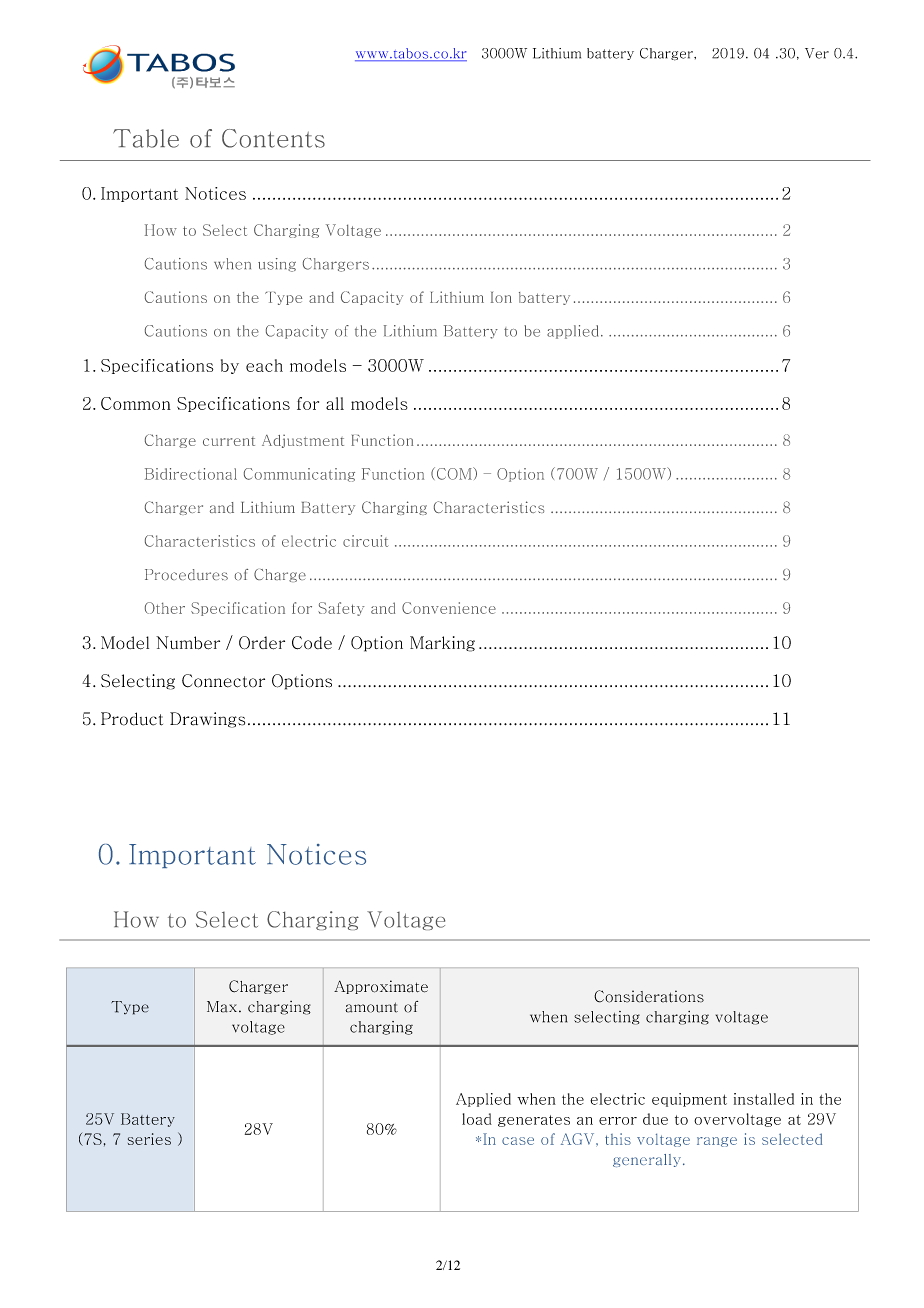 This screenshot has width=924, height=1308. What do you see at coordinates (188, 643) in the screenshot?
I see `Number` at bounding box center [188, 643].
